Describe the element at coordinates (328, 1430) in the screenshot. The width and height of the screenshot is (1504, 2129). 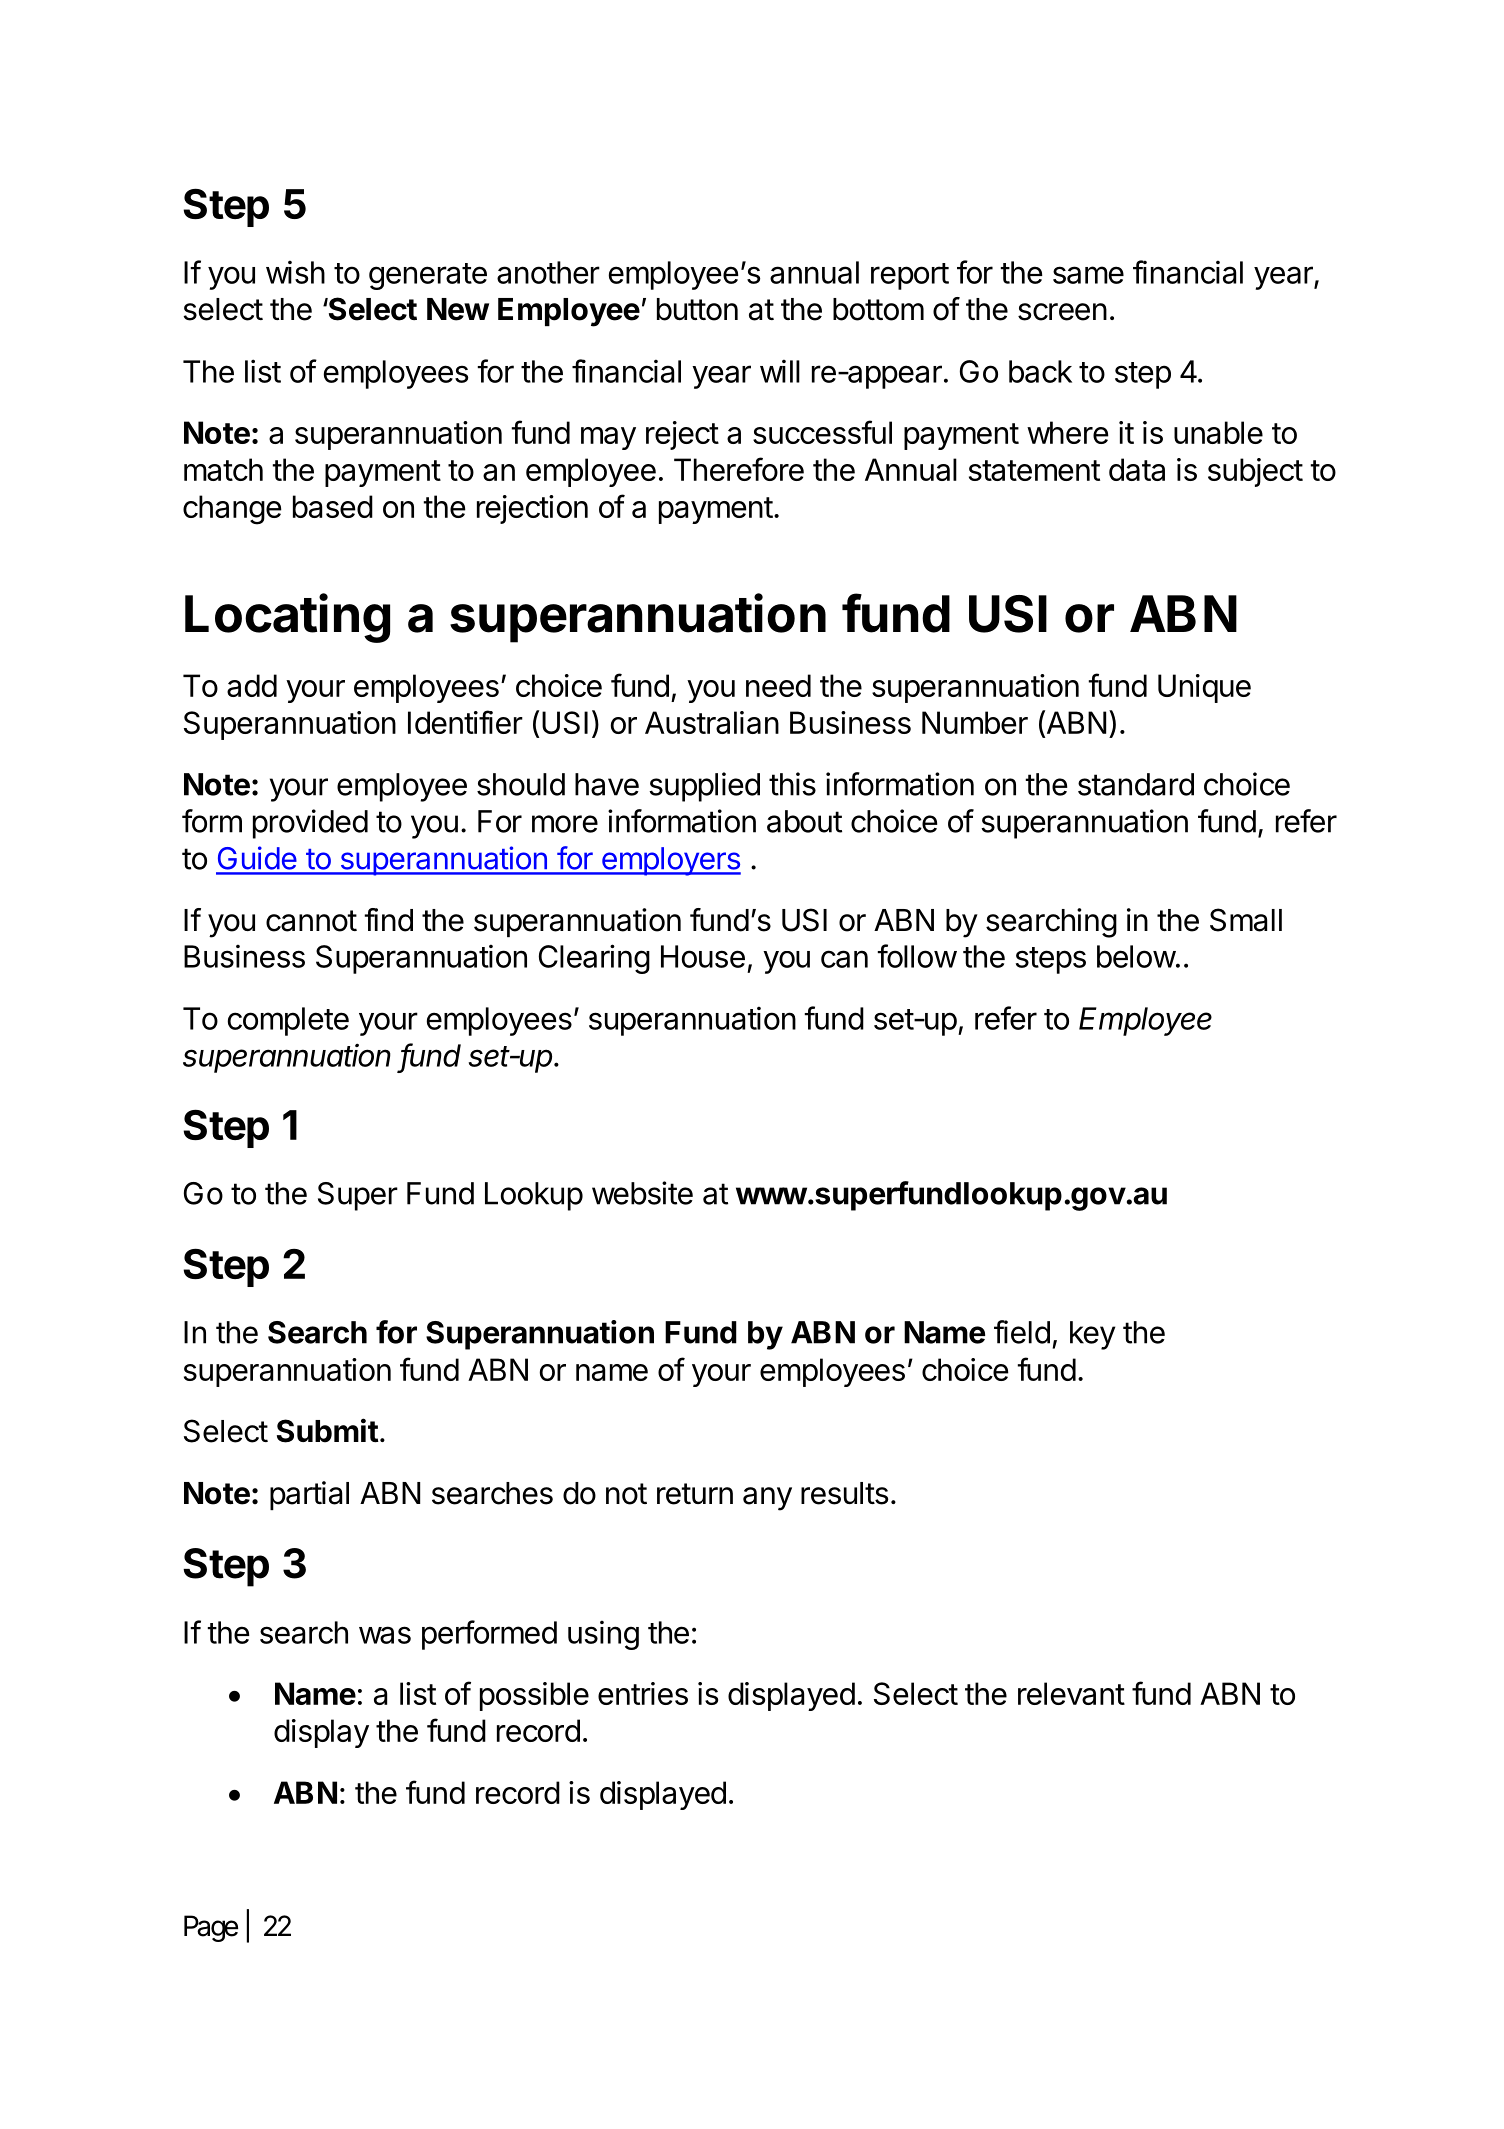
I see `Submit` at that location.
